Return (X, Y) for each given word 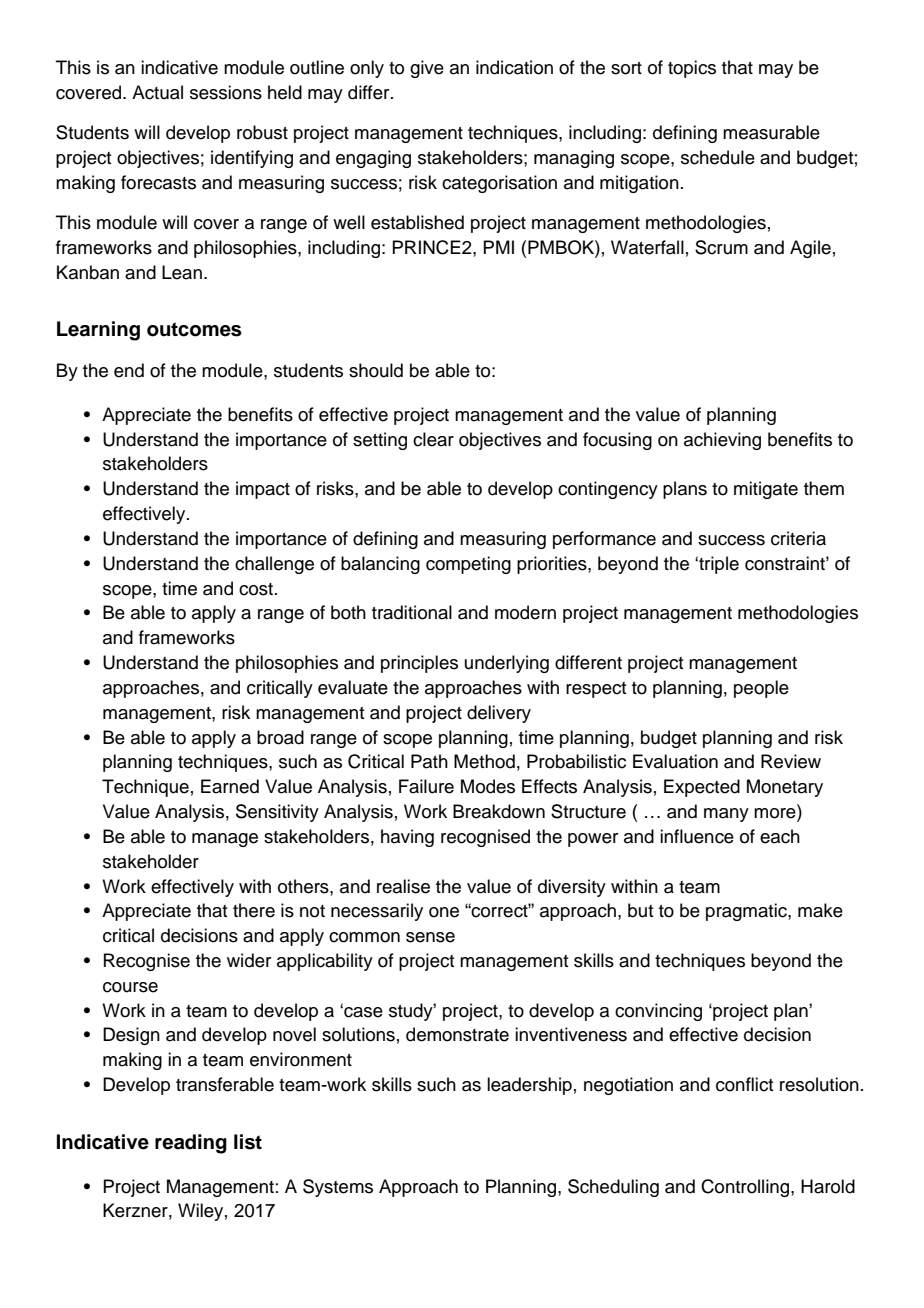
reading (191, 1144)
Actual (157, 92)
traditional (412, 612)
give (427, 69)
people (761, 689)
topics (692, 69)
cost (256, 589)
